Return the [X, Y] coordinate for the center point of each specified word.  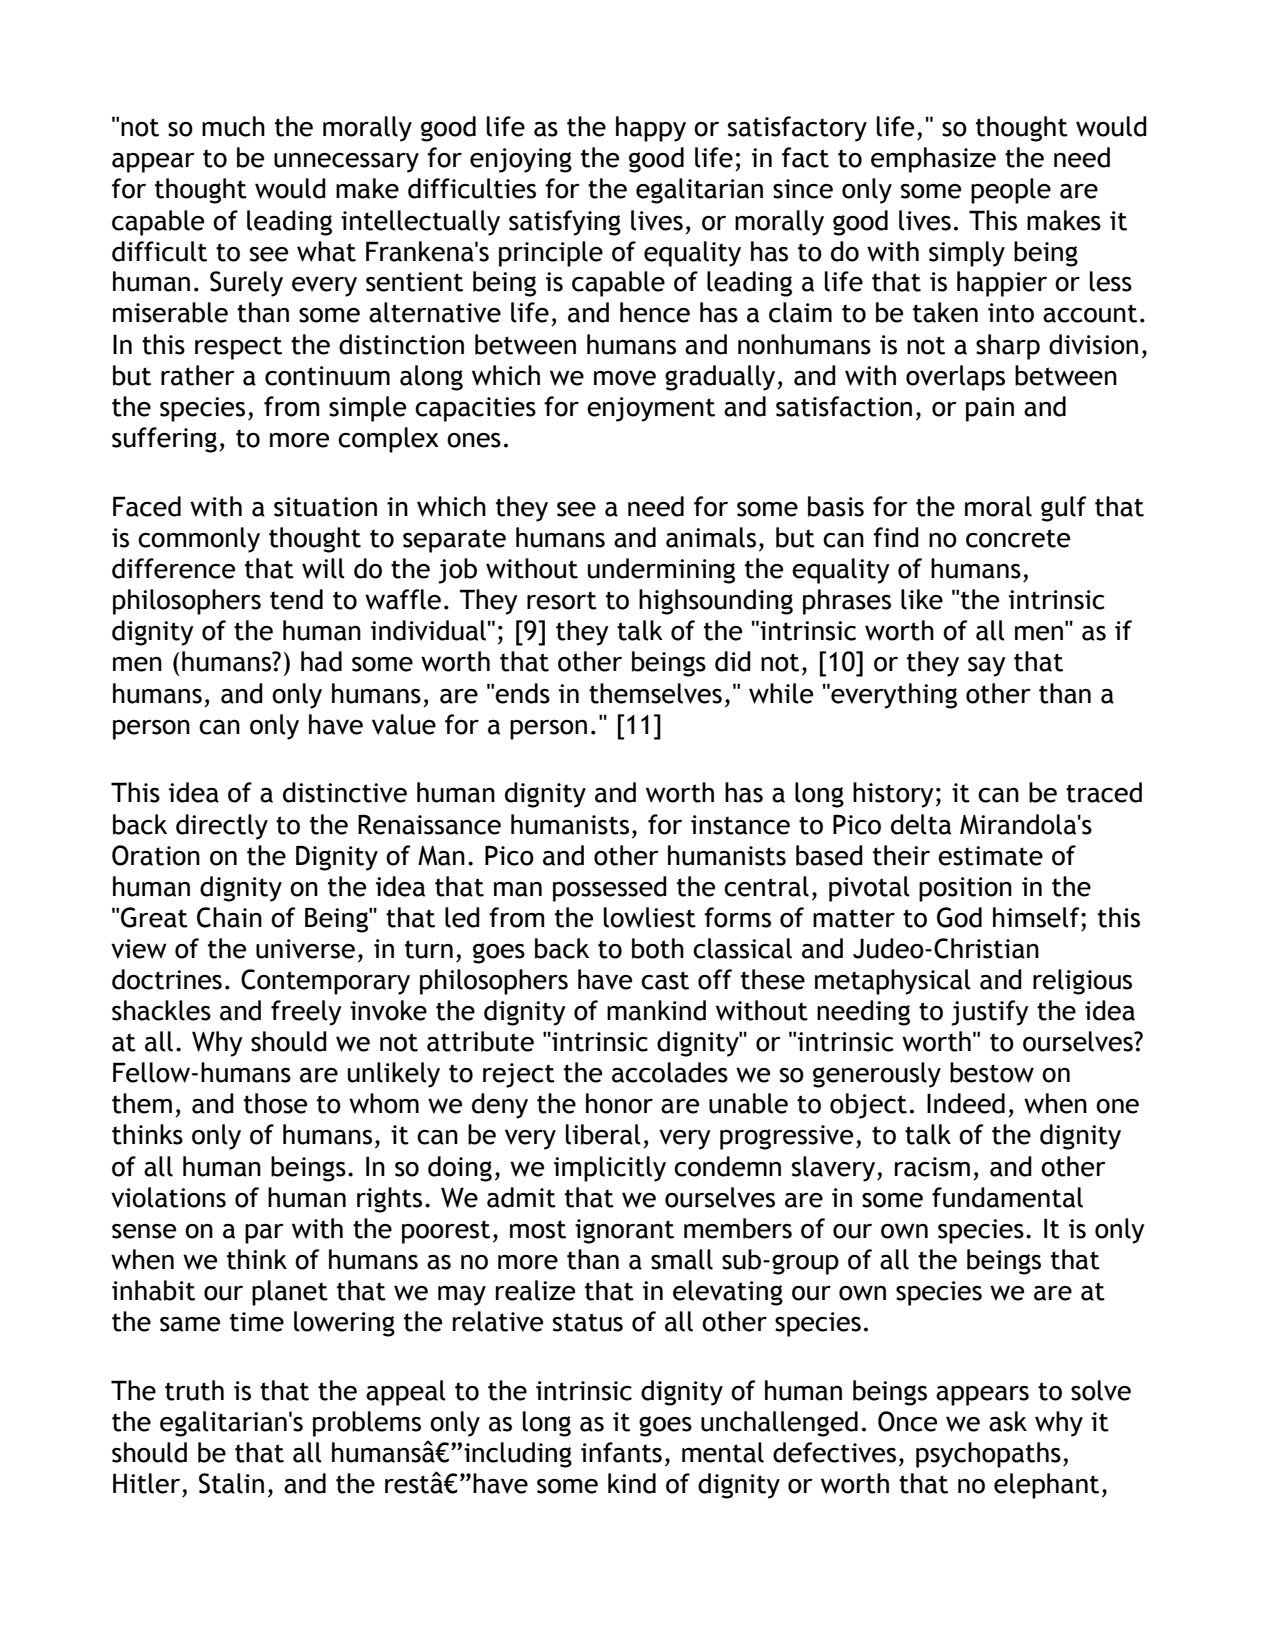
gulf [1064, 509]
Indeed [966, 1103]
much [233, 126]
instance [740, 825]
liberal [603, 1134]
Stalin [231, 1483]
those [275, 1103]
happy [651, 129]
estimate [990, 856]
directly [222, 827]
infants [621, 1452]
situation [325, 507]
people [1011, 191]
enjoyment [651, 409]
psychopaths [988, 1455]
